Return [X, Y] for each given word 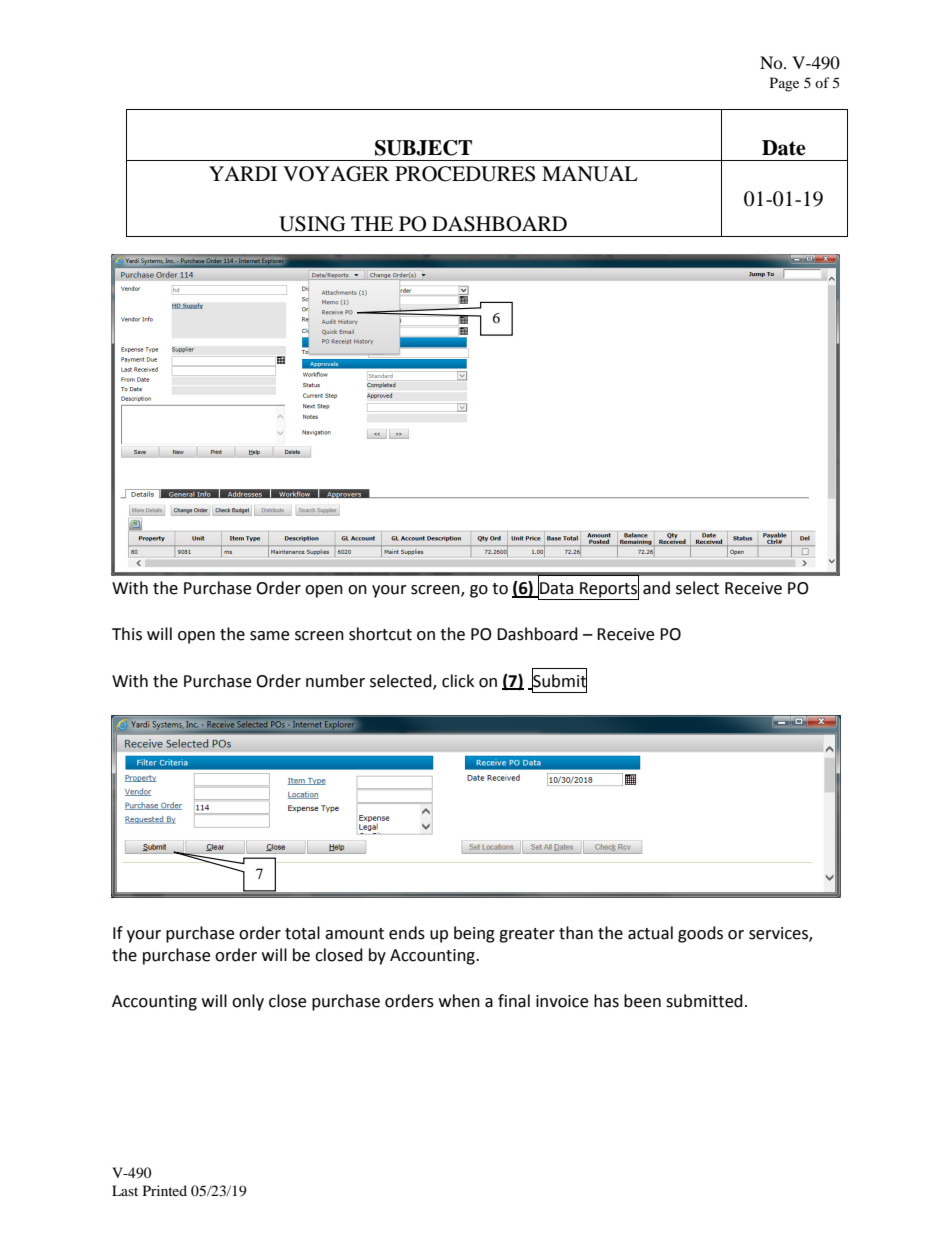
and [656, 588]
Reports [608, 590]
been [642, 1001]
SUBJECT [423, 148]
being [474, 934]
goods [700, 934]
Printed [165, 1190]
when [459, 1001]
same [269, 636]
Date [784, 148]
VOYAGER [336, 174]
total [302, 933]
